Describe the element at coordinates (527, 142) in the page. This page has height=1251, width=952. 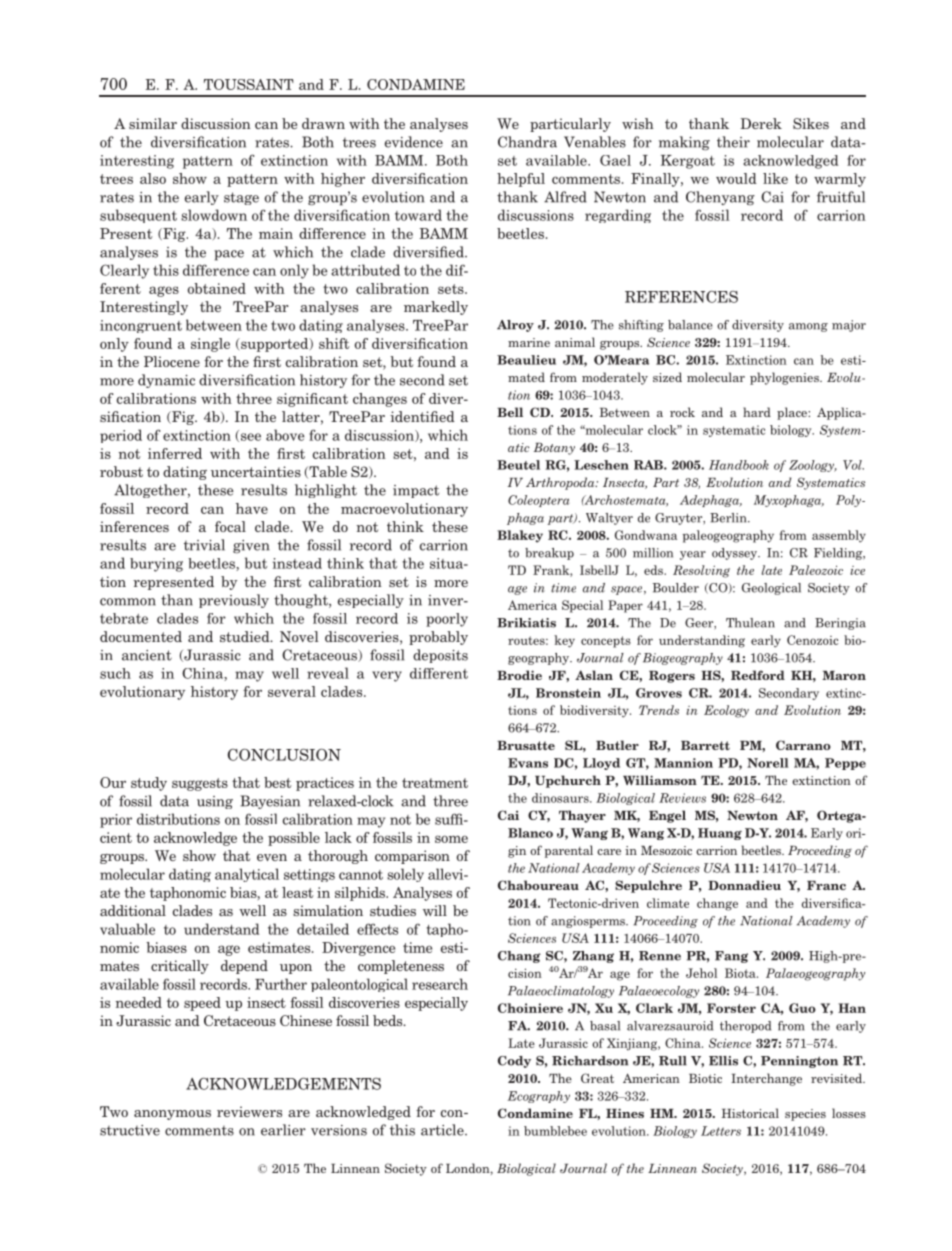
I see `Chandra` at that location.
